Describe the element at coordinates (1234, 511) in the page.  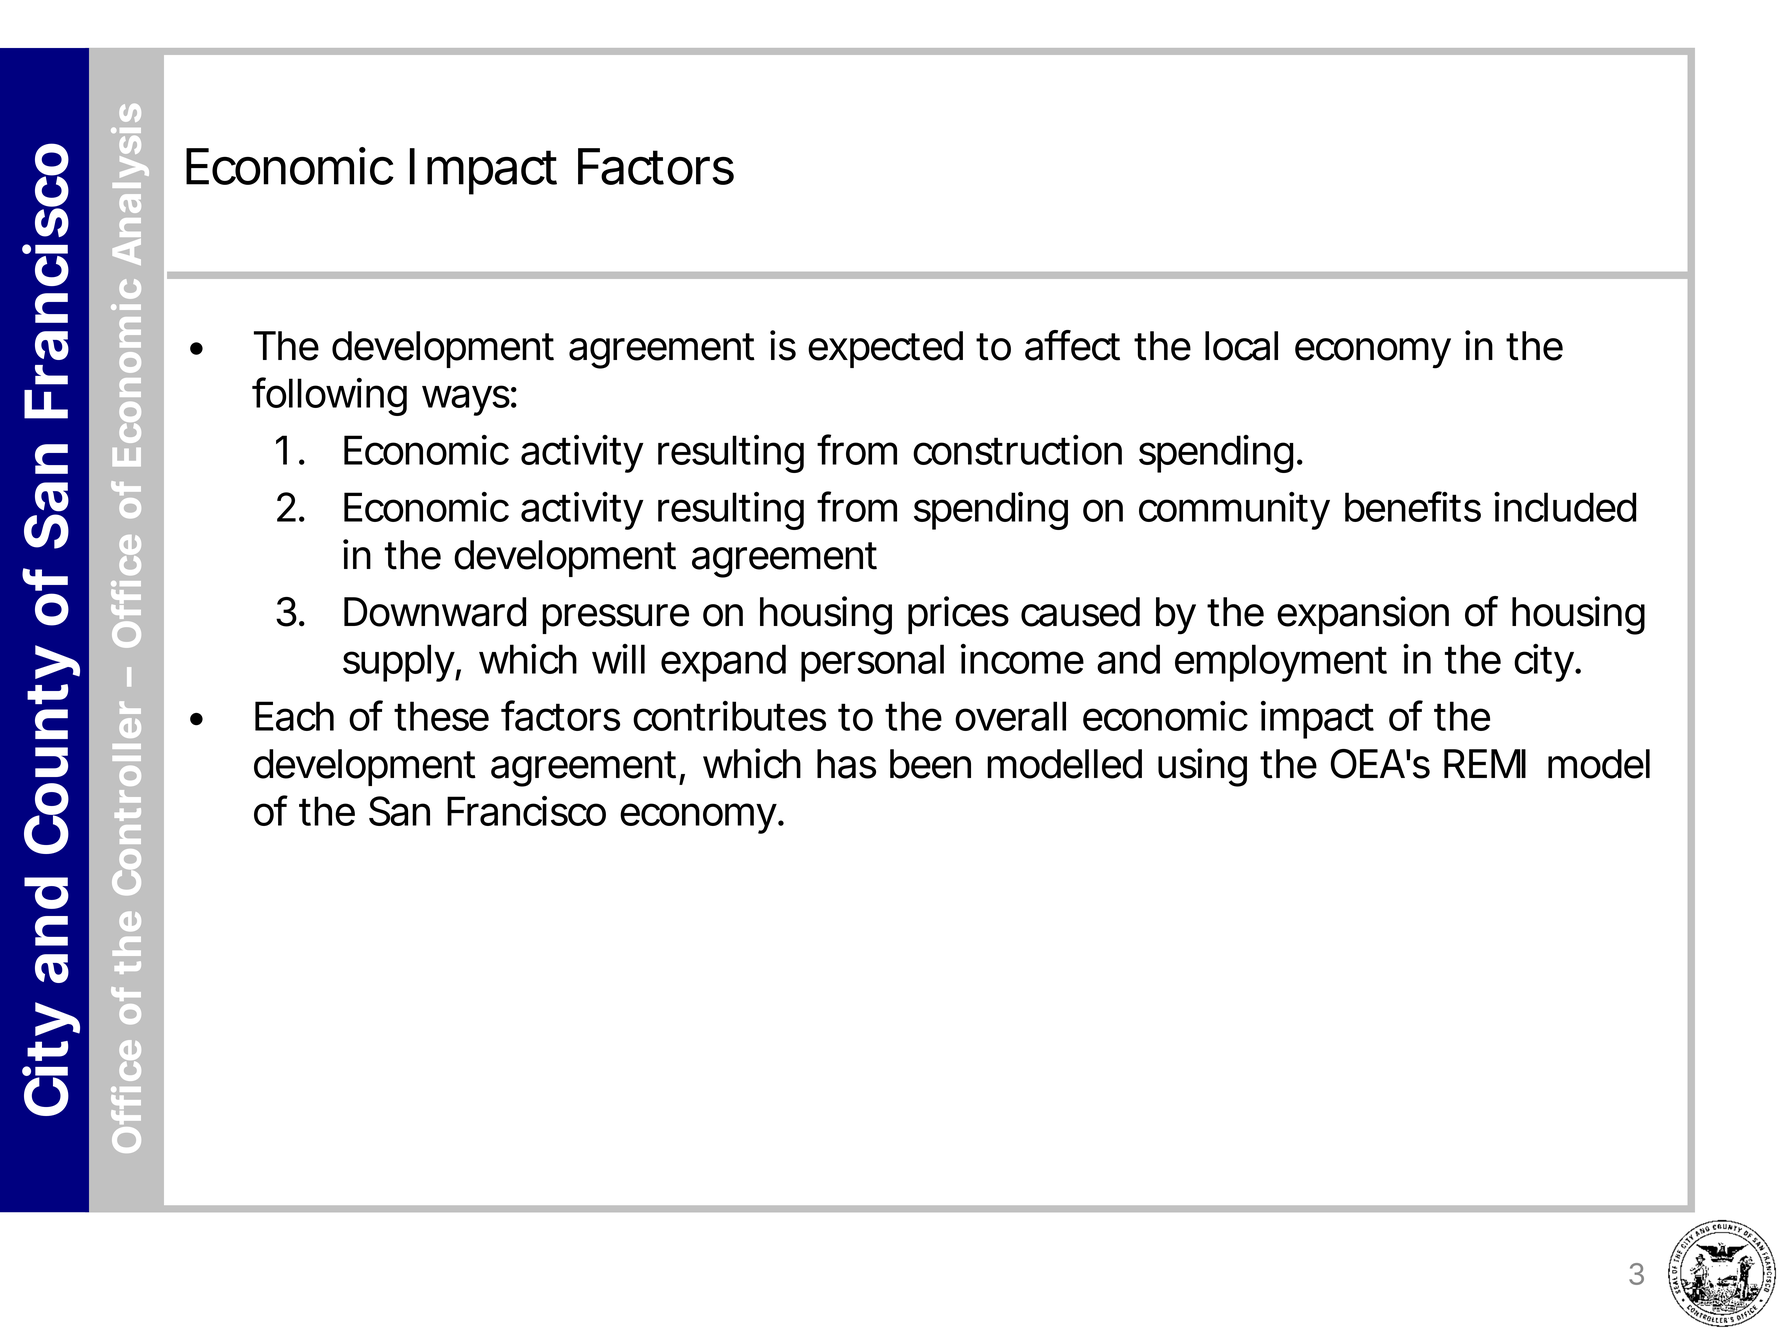
I see `community` at that location.
